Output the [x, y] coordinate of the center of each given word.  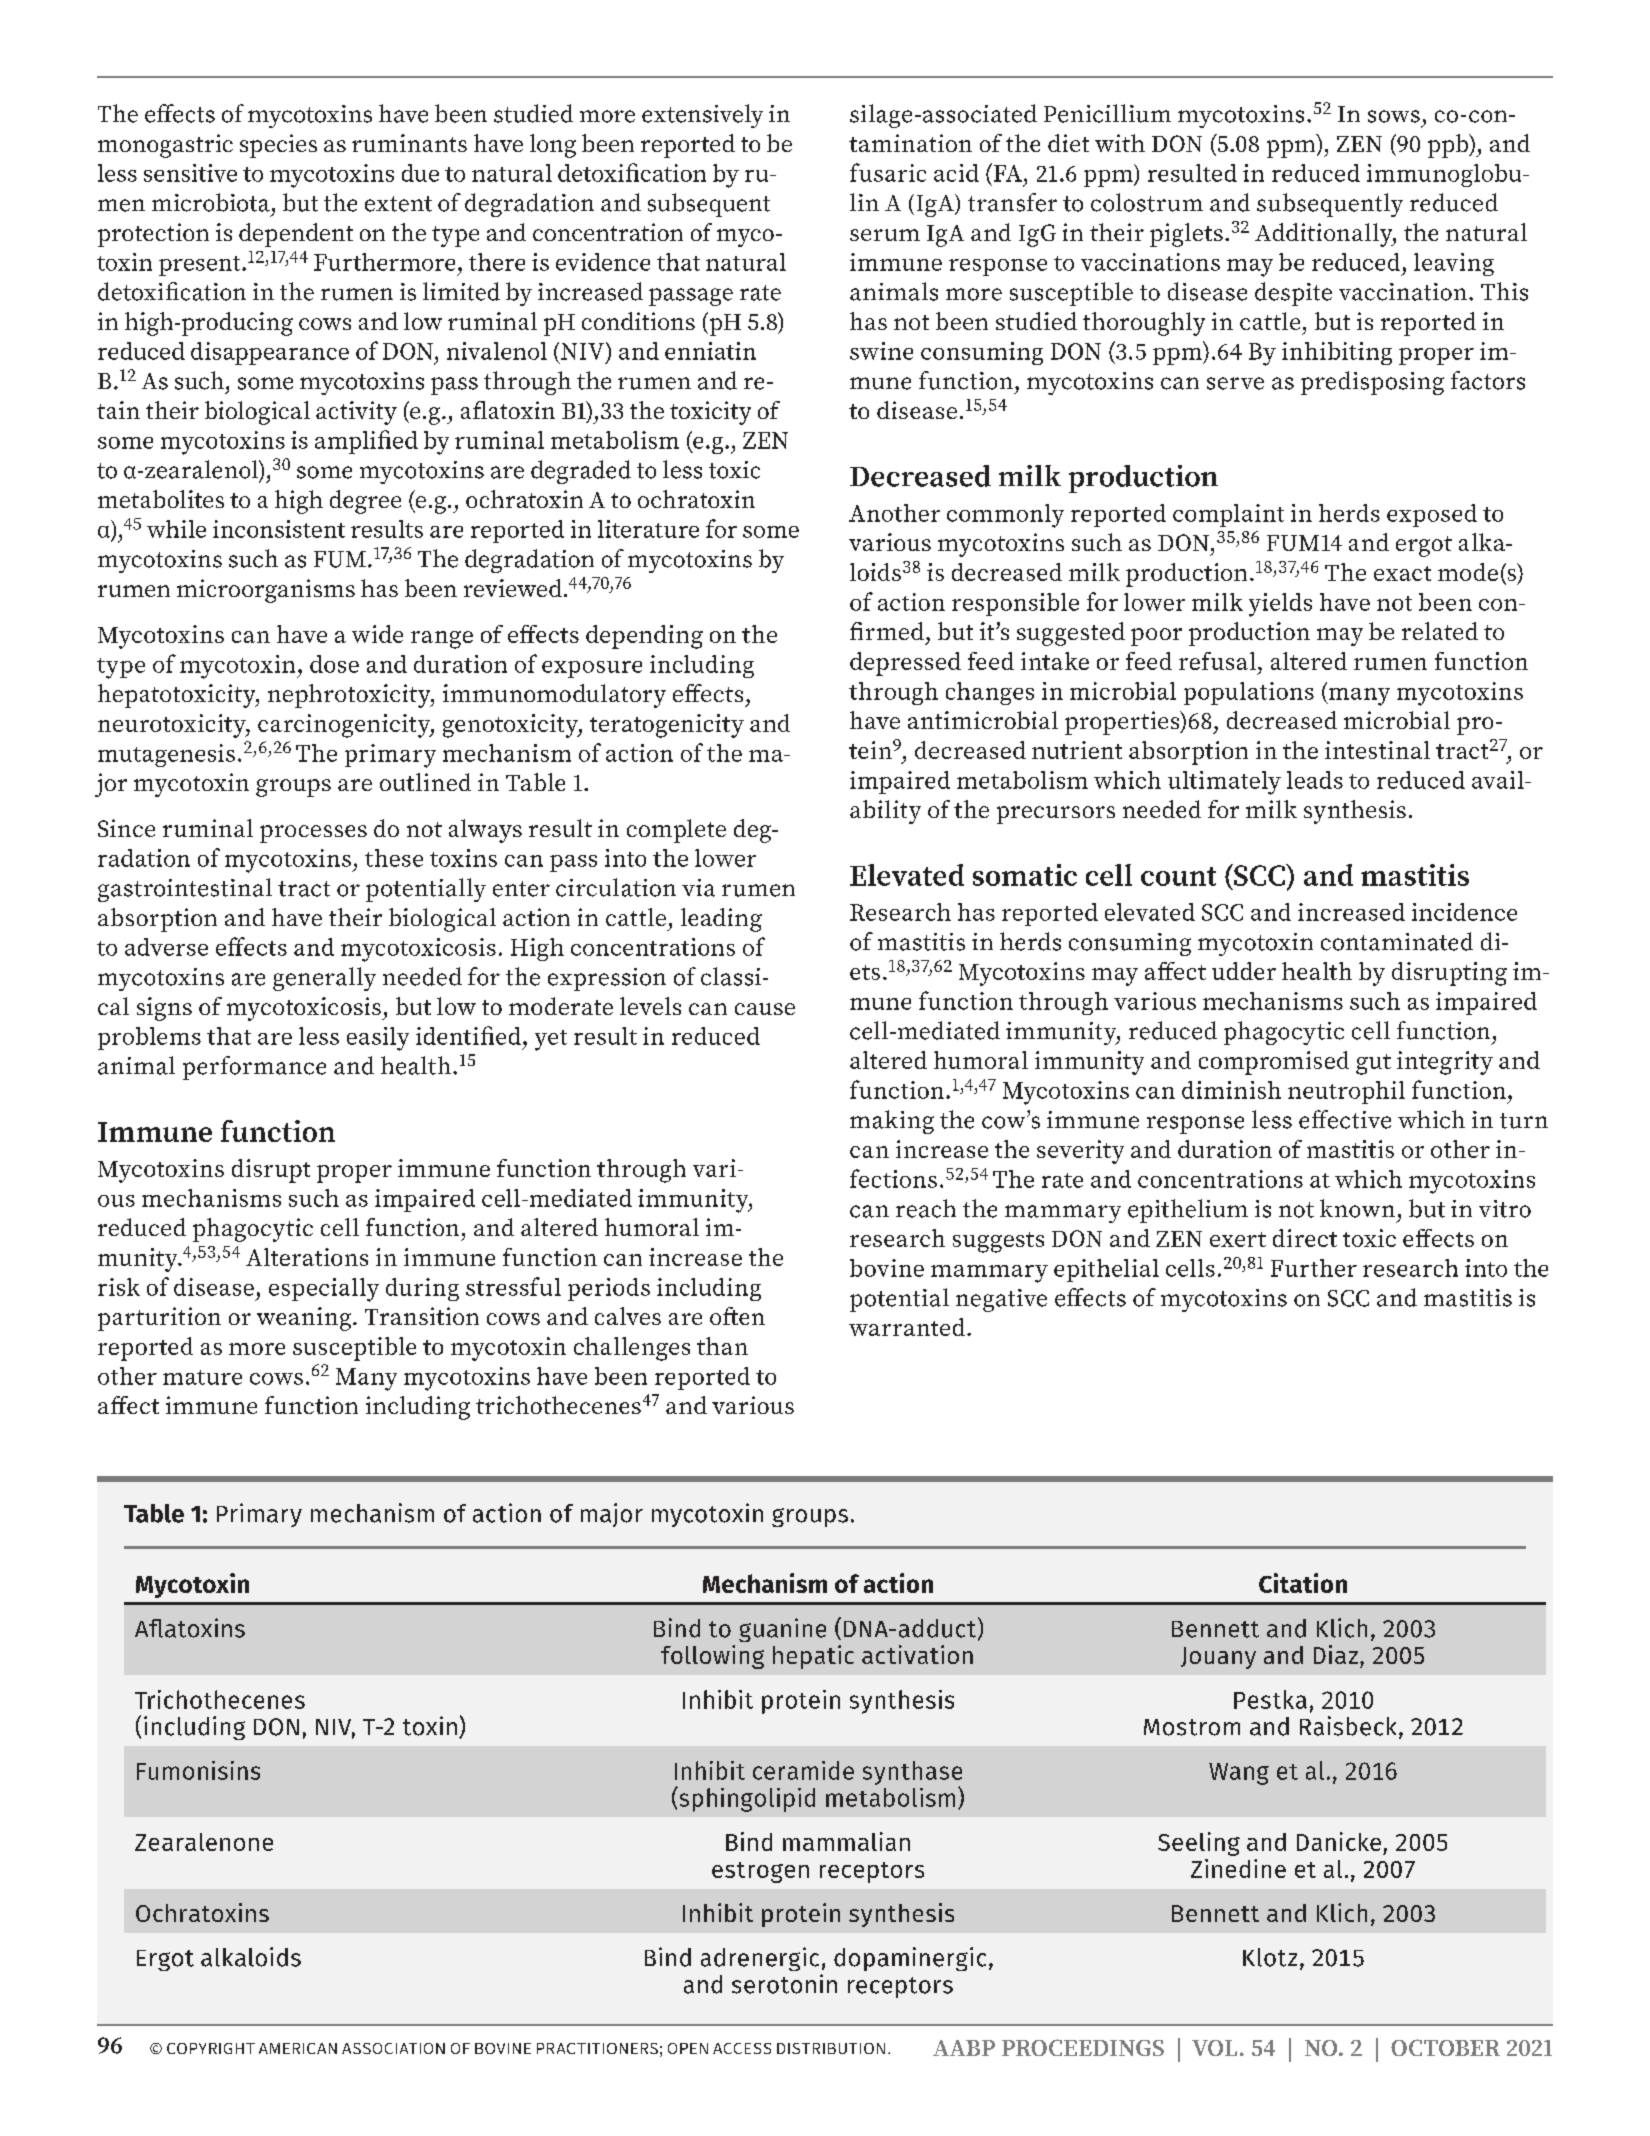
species [278, 146]
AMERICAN [298, 2048]
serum [885, 235]
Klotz [1270, 1957]
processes [313, 834]
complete [676, 831]
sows [1394, 116]
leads [1315, 780]
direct [1305, 1238]
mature [202, 1377]
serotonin [784, 1984]
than [722, 1346]
